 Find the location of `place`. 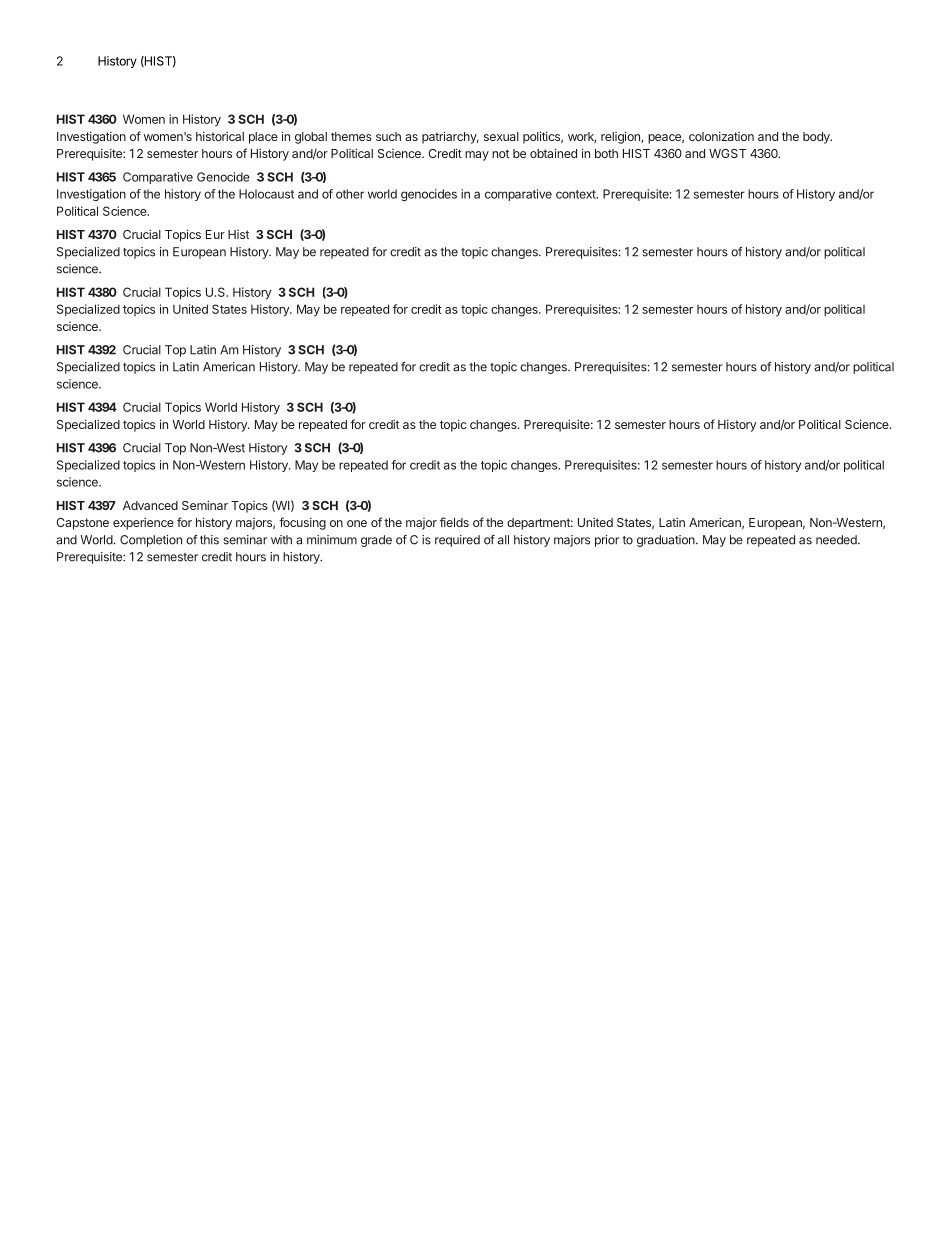

place is located at coordinates (263, 138).
